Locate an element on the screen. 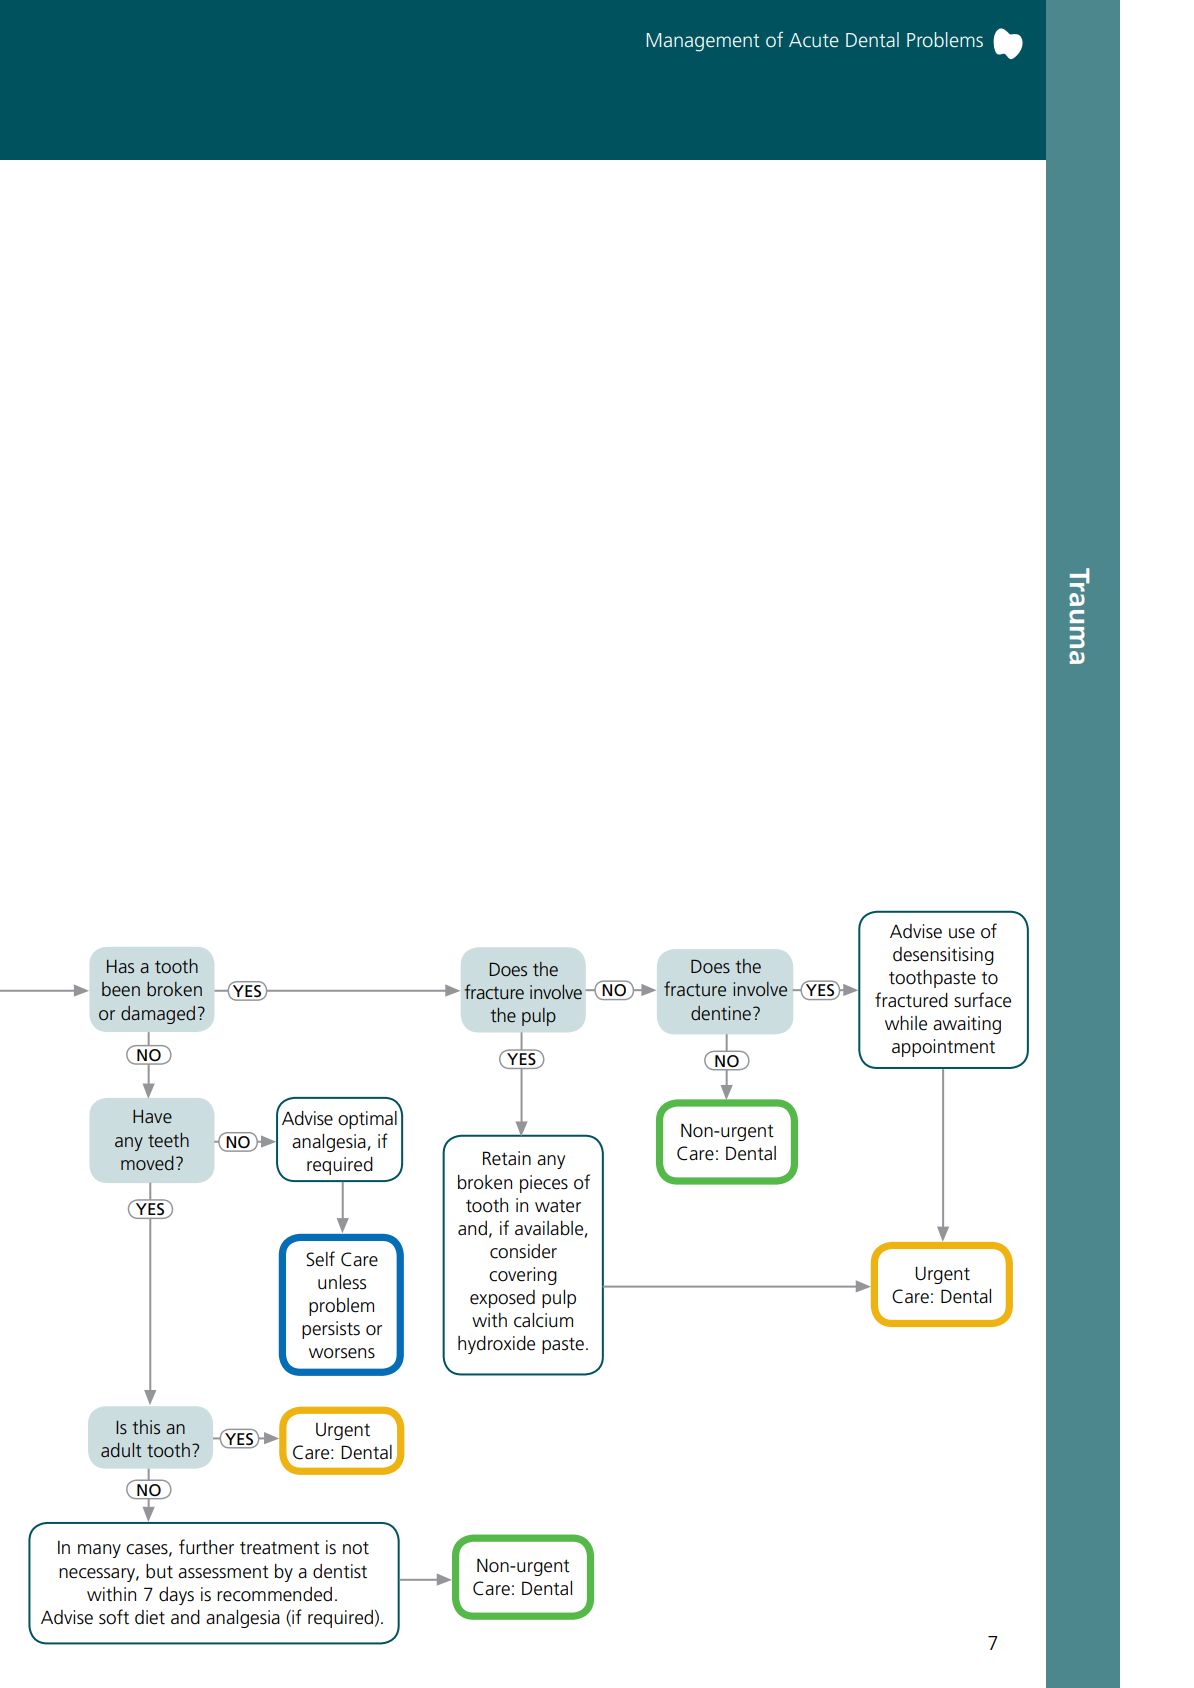 The width and height of the screenshot is (1194, 1688). Management is located at coordinates (703, 42).
